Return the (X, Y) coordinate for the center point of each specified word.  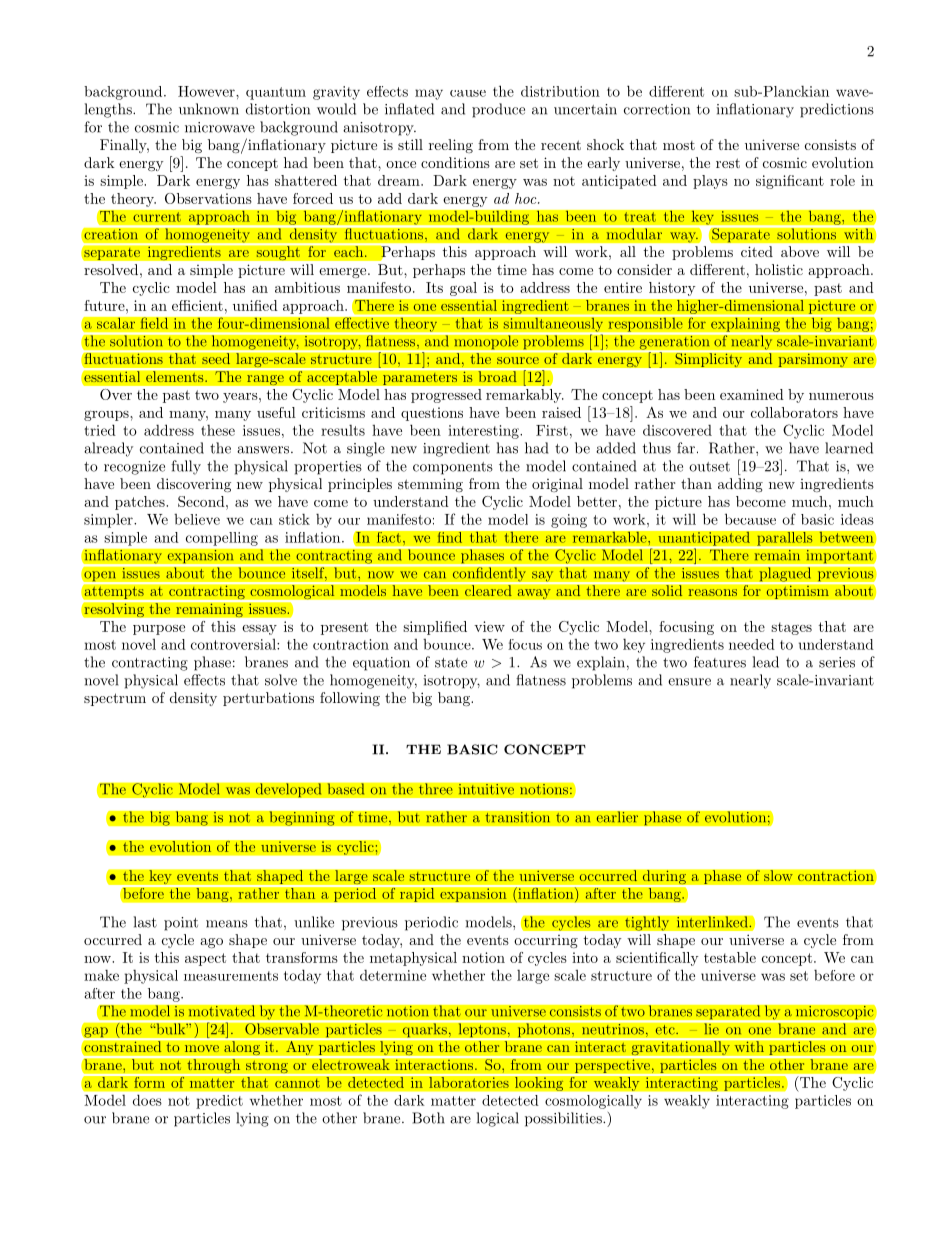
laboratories (469, 1081)
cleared (488, 591)
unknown (209, 109)
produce (498, 110)
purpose (159, 630)
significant (790, 182)
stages (791, 628)
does (147, 1100)
